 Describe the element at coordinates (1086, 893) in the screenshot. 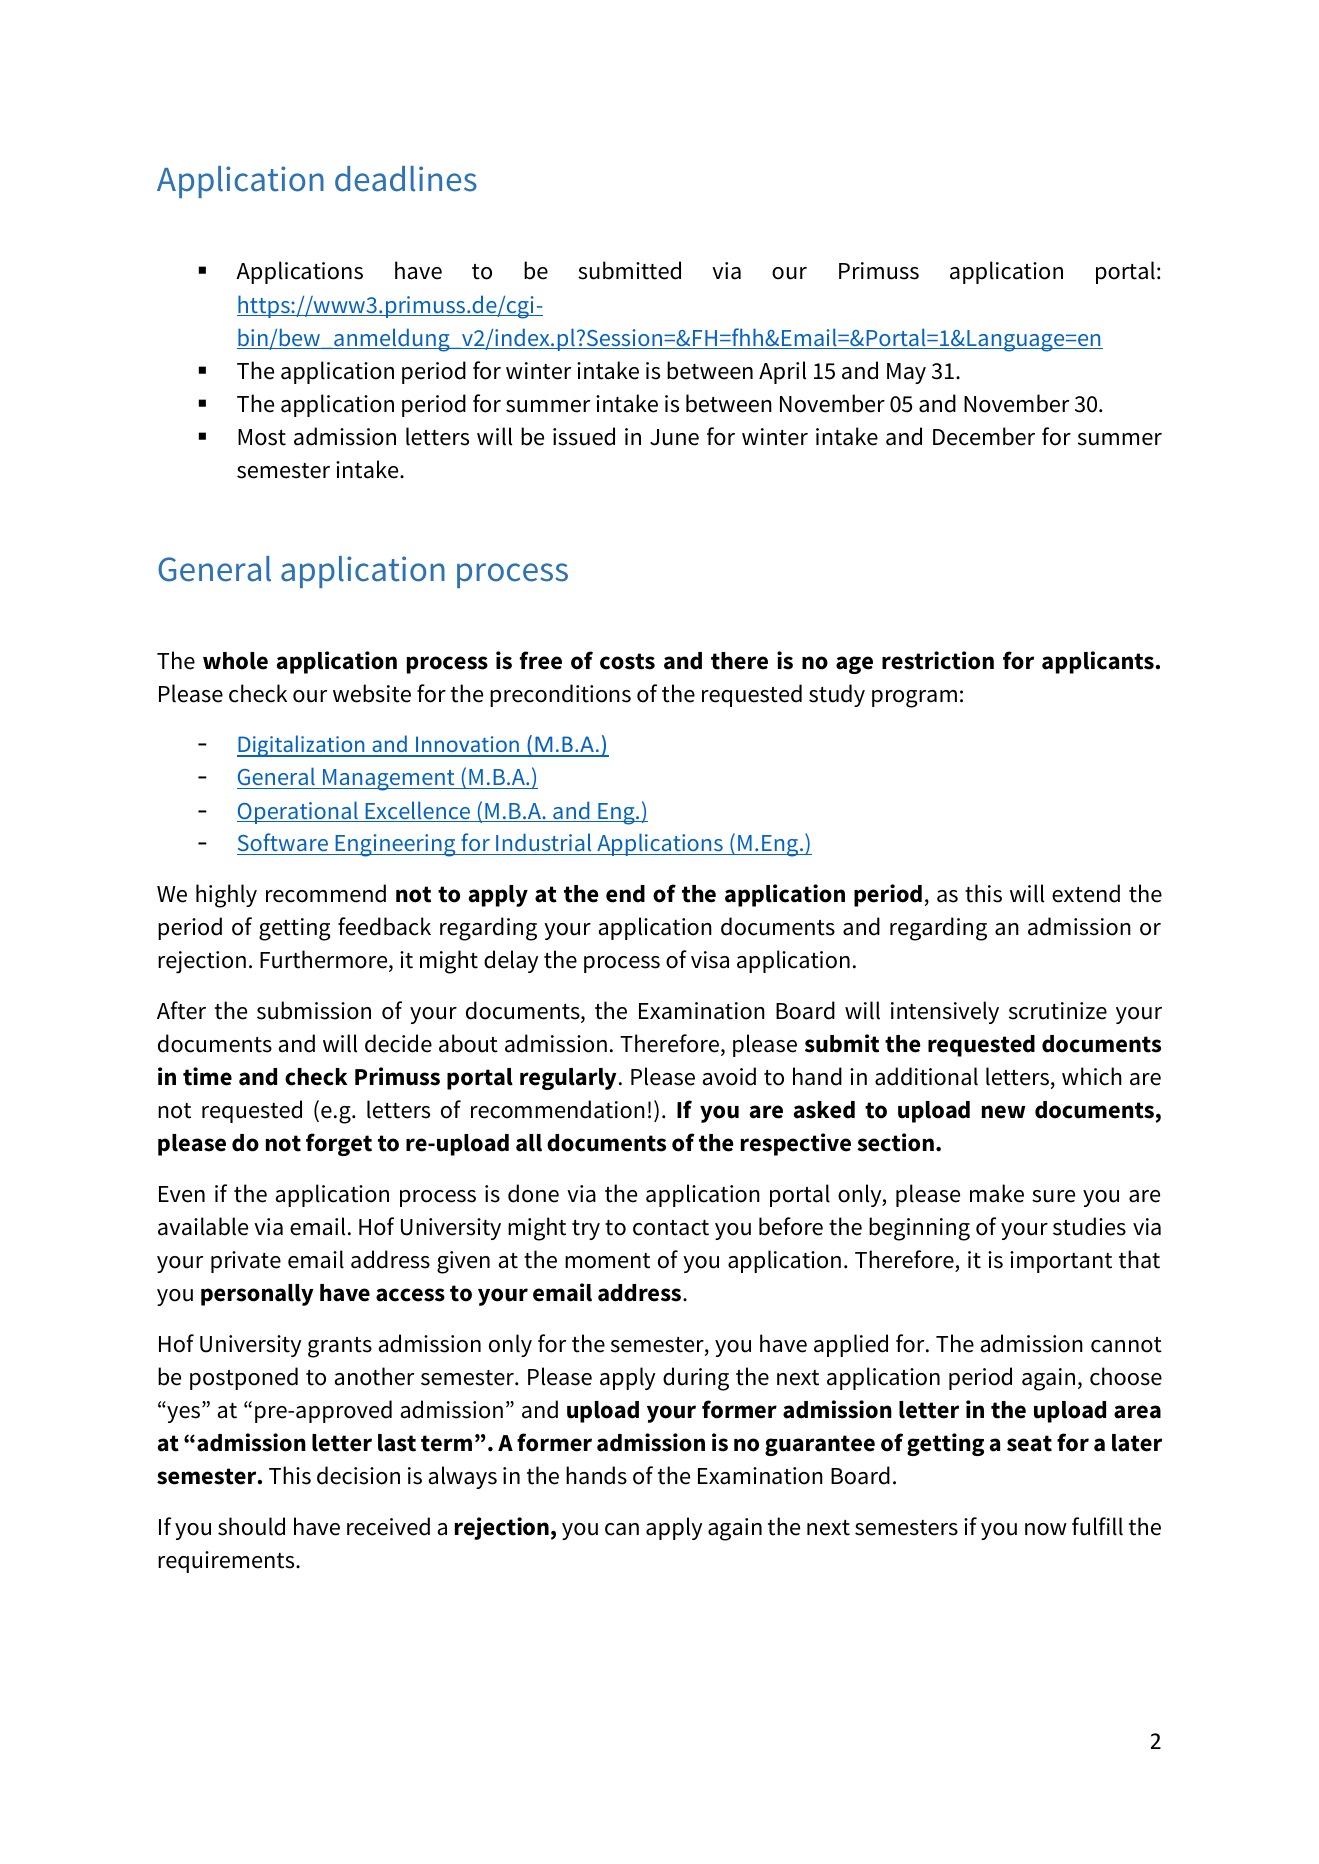

I see `extend` at that location.
